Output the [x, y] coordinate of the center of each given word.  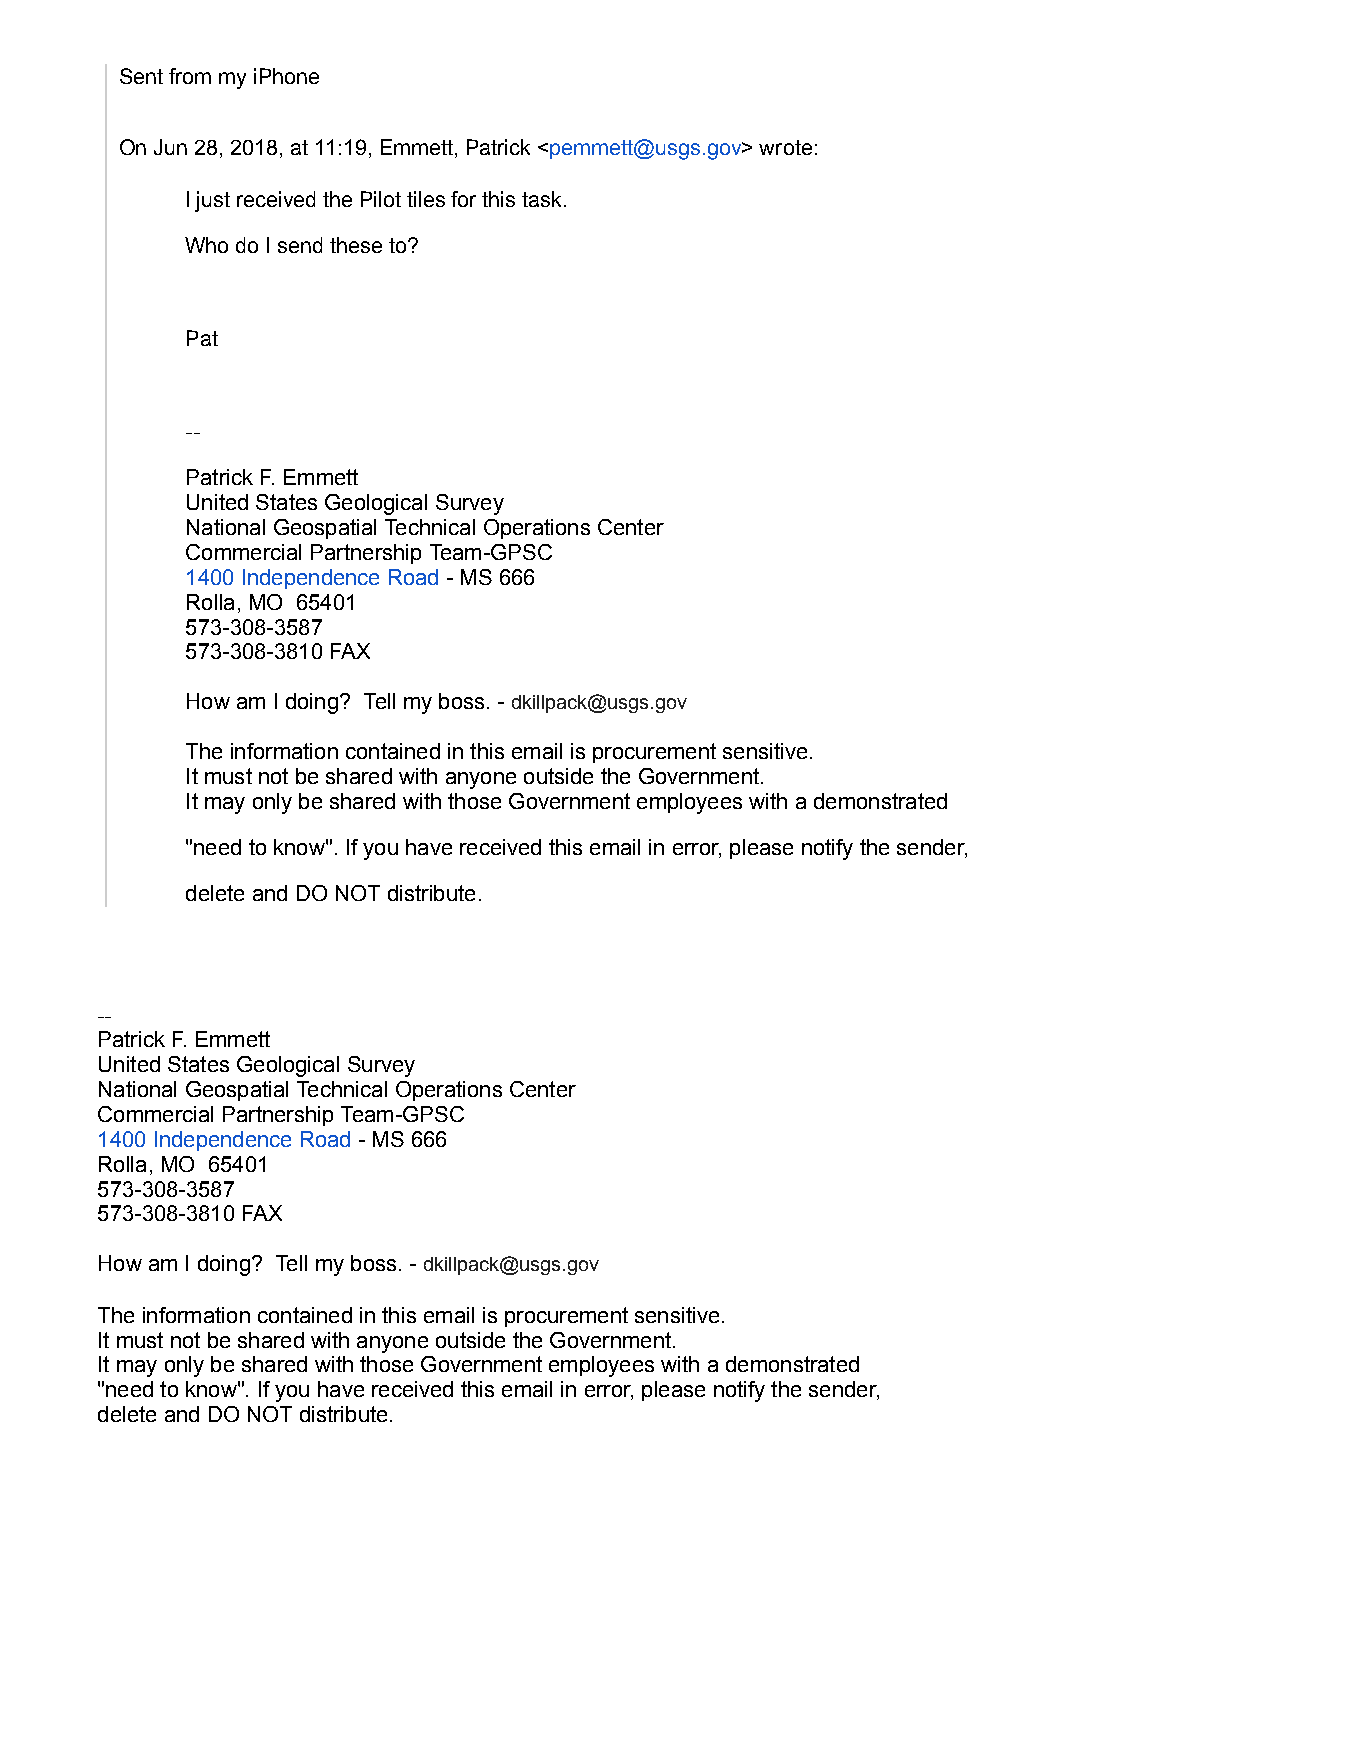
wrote [785, 147]
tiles [426, 199]
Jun [170, 147]
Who [206, 245]
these [356, 245]
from [190, 76]
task [543, 199]
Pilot [381, 199]
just [212, 201]
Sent [141, 76]
